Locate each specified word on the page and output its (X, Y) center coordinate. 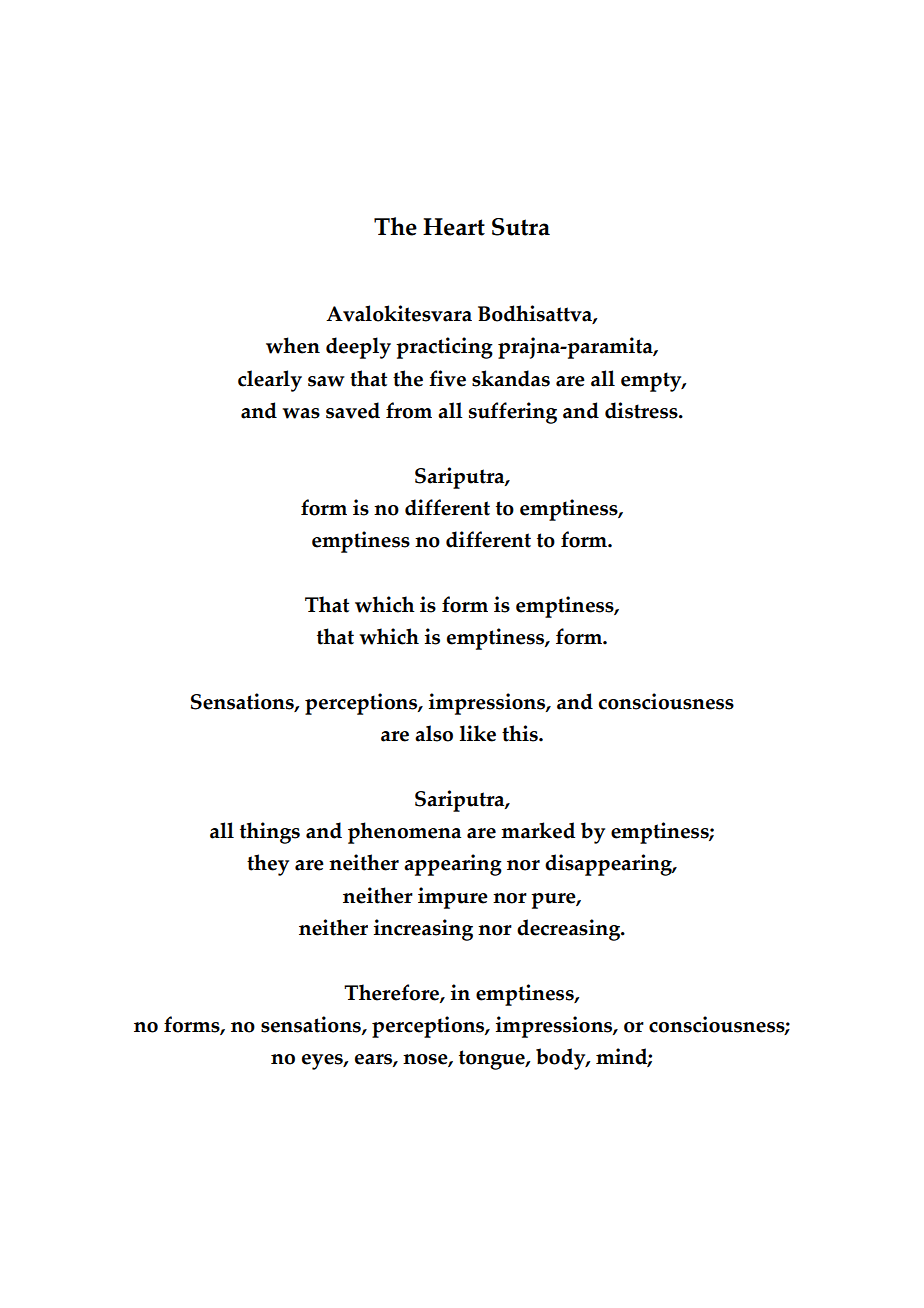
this (521, 733)
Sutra (521, 227)
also (434, 733)
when (293, 345)
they (268, 865)
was (301, 413)
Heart (454, 227)
